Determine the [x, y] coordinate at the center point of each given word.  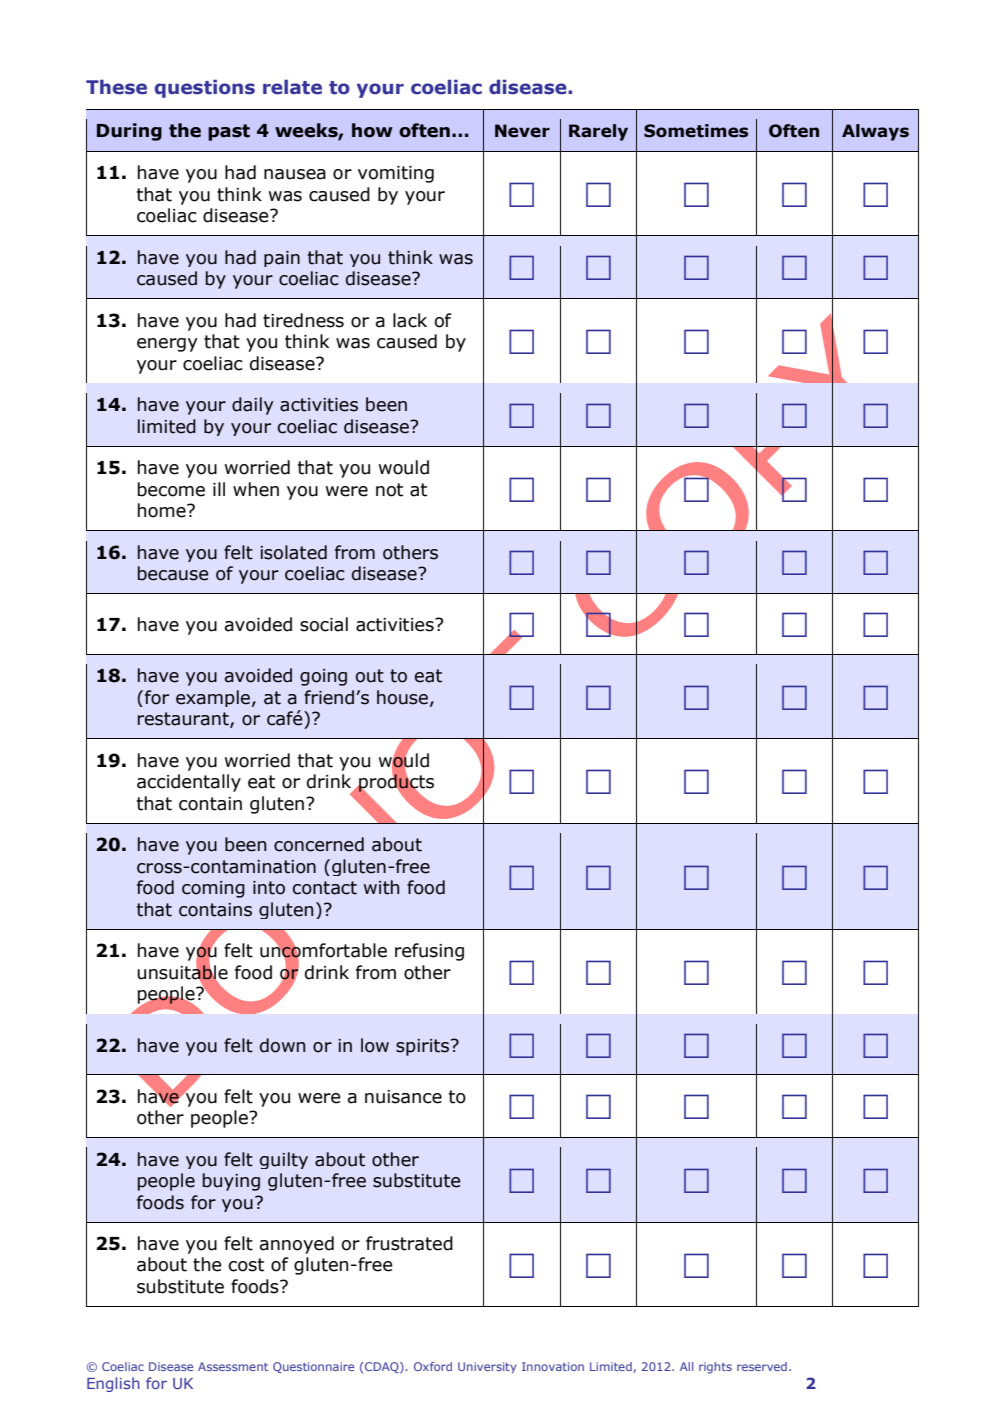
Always [875, 132]
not [389, 490]
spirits [424, 1047]
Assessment [233, 1366]
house [402, 697]
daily [253, 406]
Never [522, 131]
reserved [762, 1366]
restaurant [184, 720]
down [282, 1045]
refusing [429, 952]
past [229, 132]
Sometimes [696, 131]
